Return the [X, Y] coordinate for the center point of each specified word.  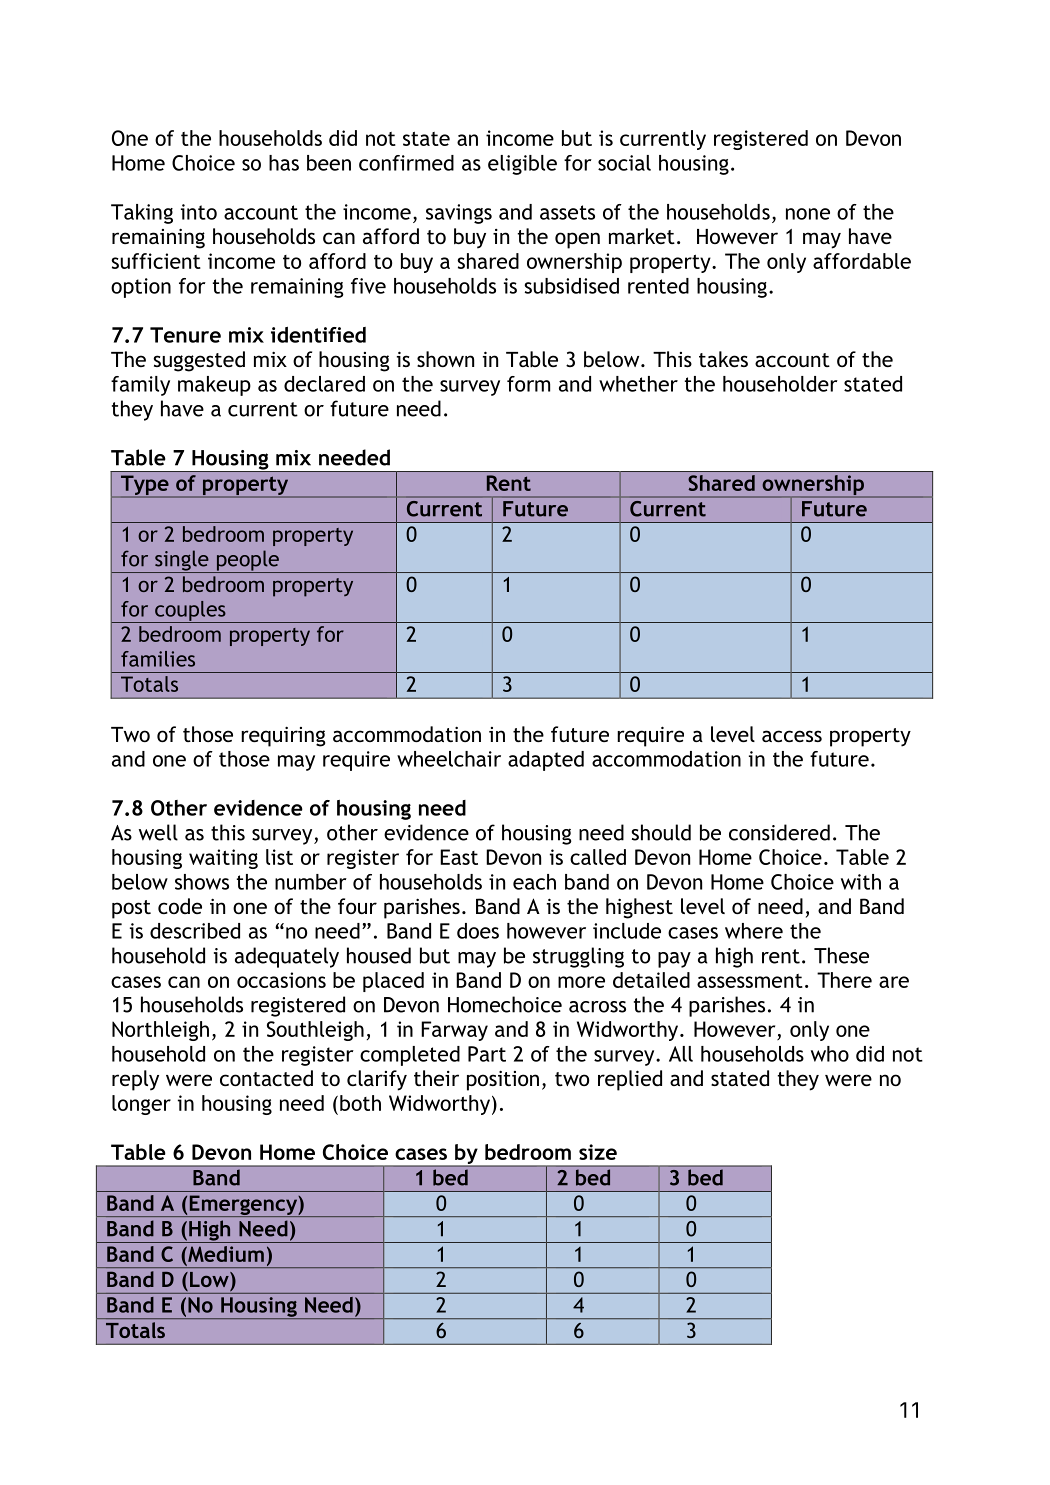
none [808, 214]
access [792, 736]
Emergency [243, 1206]
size [598, 1152]
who [830, 1054]
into [199, 212]
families [158, 659]
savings [459, 214]
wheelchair [449, 759]
